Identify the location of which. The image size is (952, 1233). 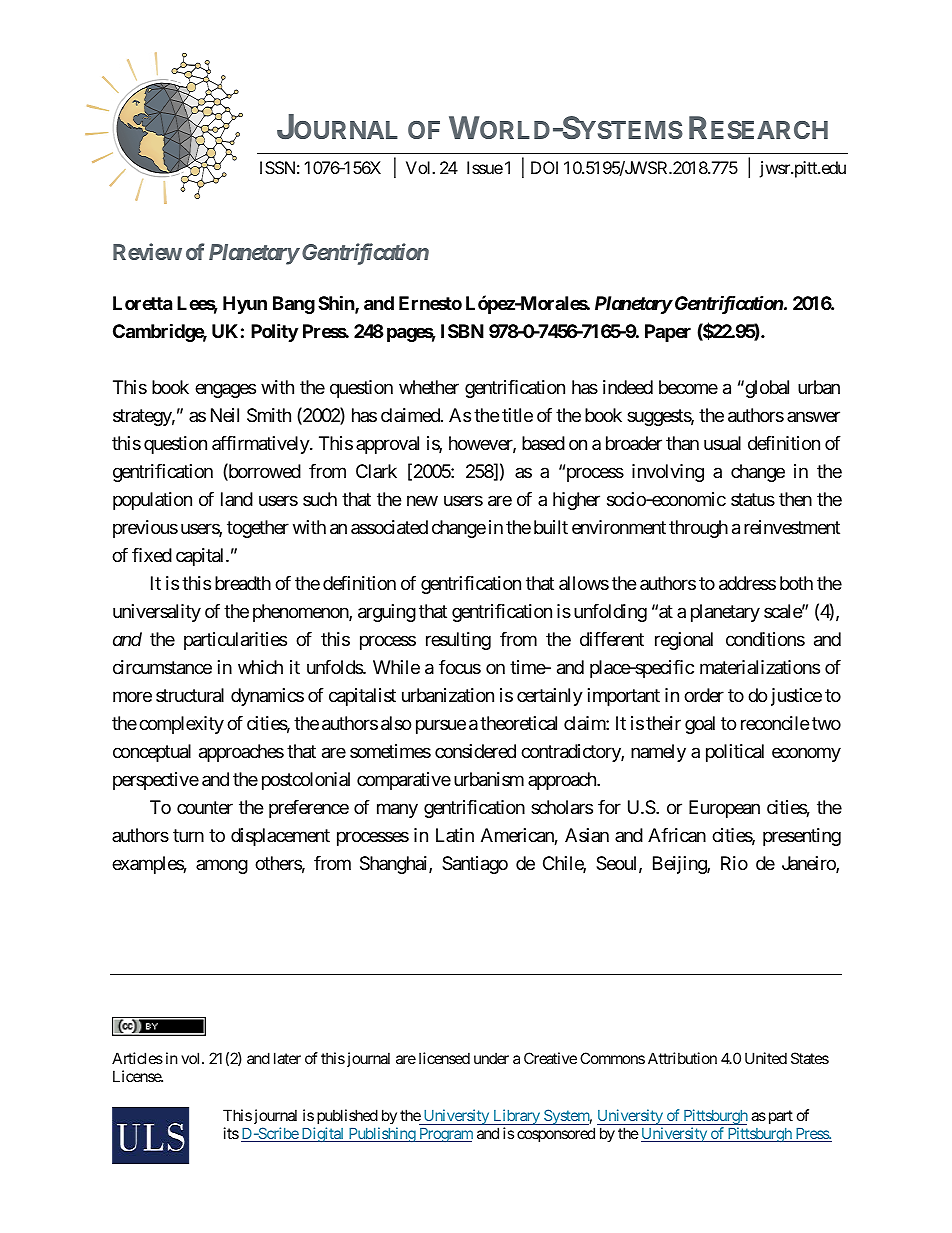
(260, 667).
